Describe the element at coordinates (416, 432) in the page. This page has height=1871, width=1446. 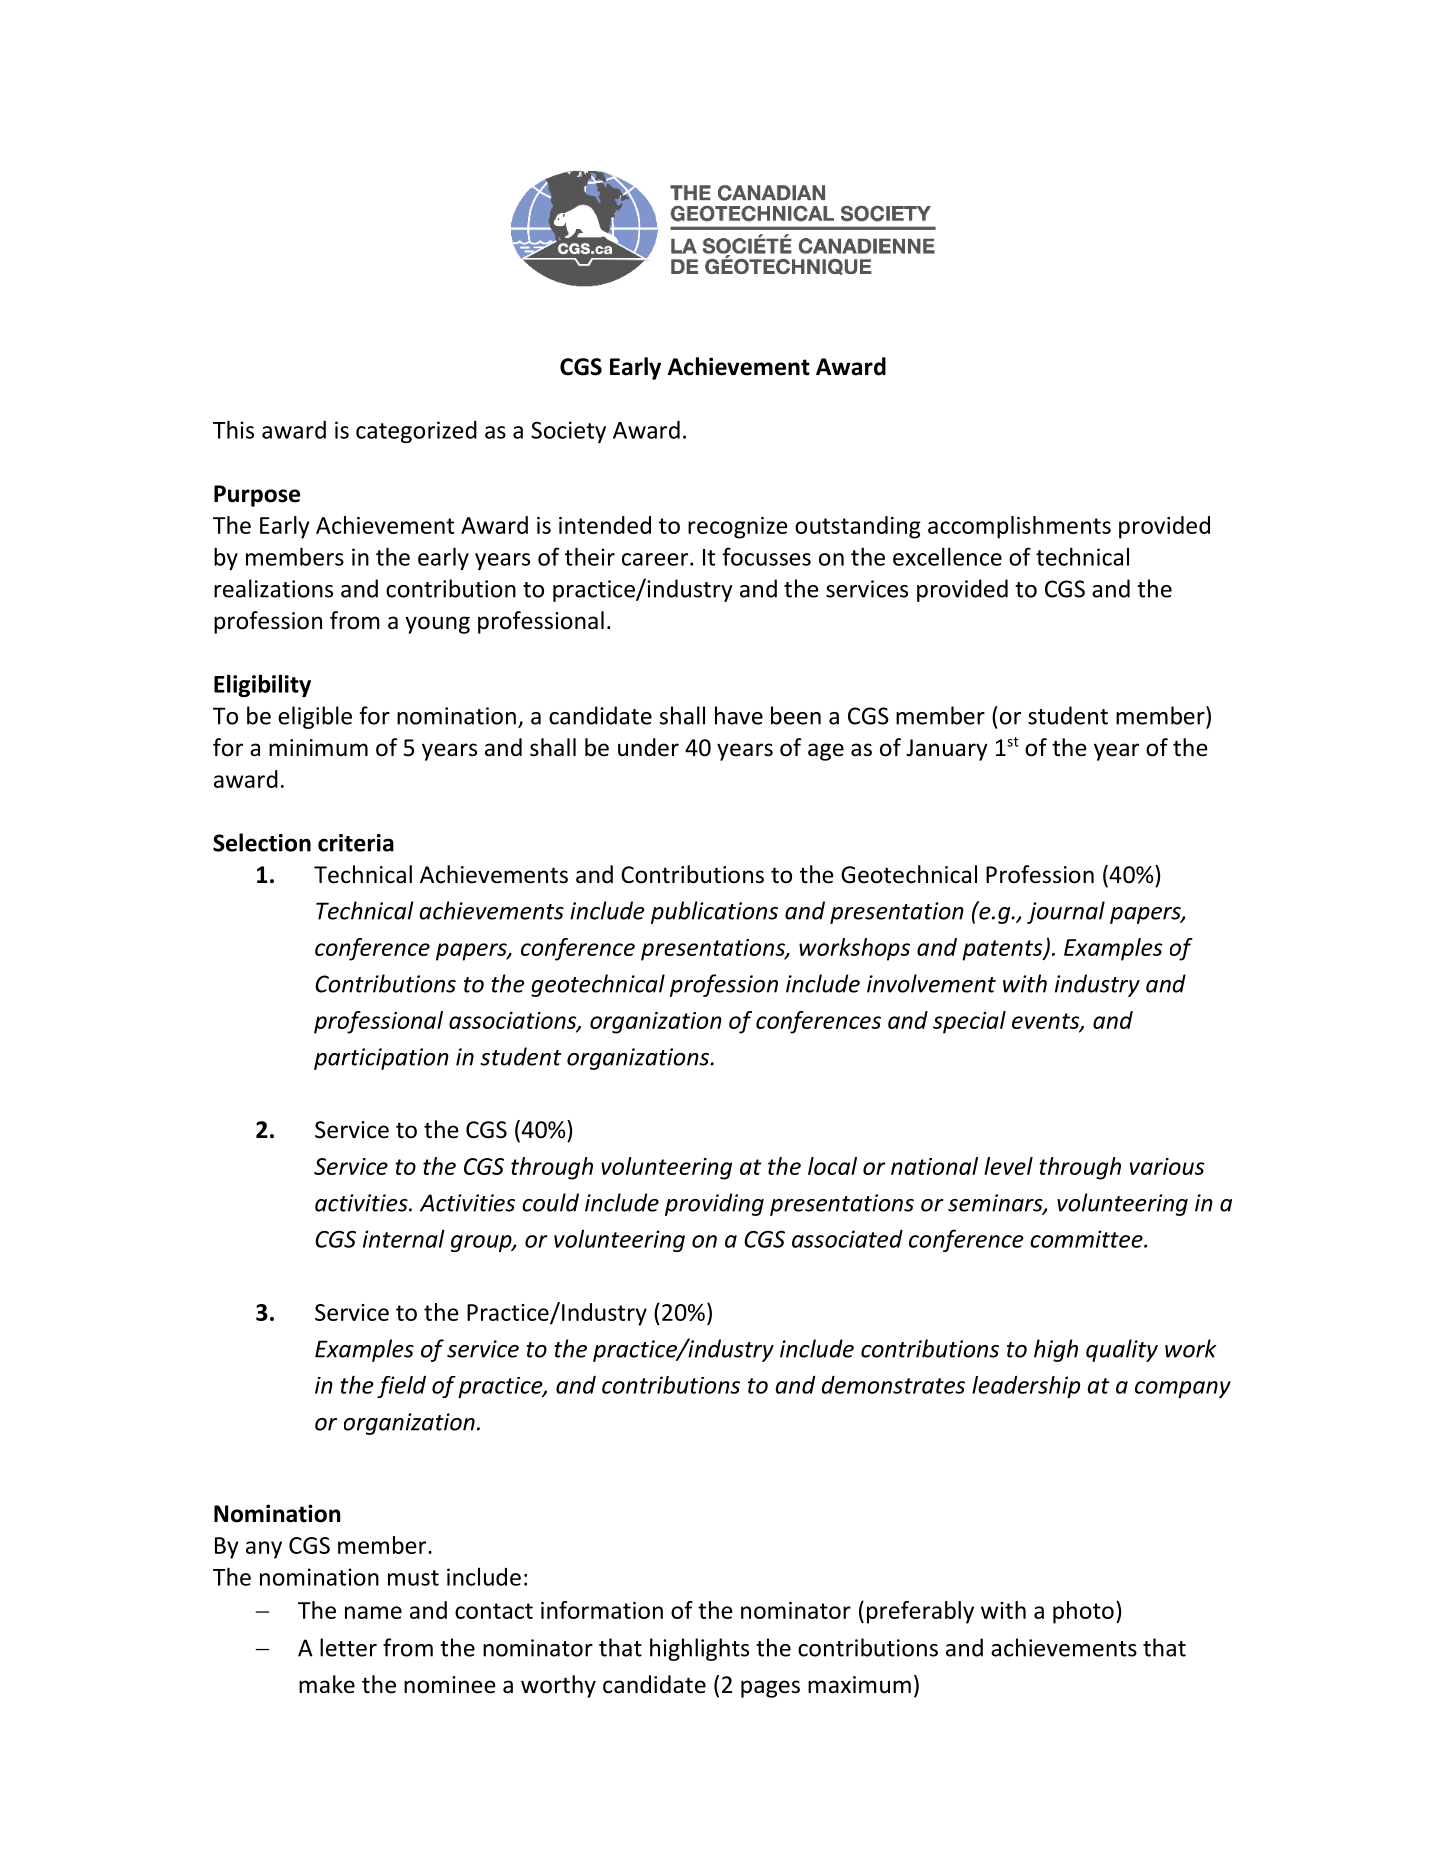
I see `categorized` at that location.
